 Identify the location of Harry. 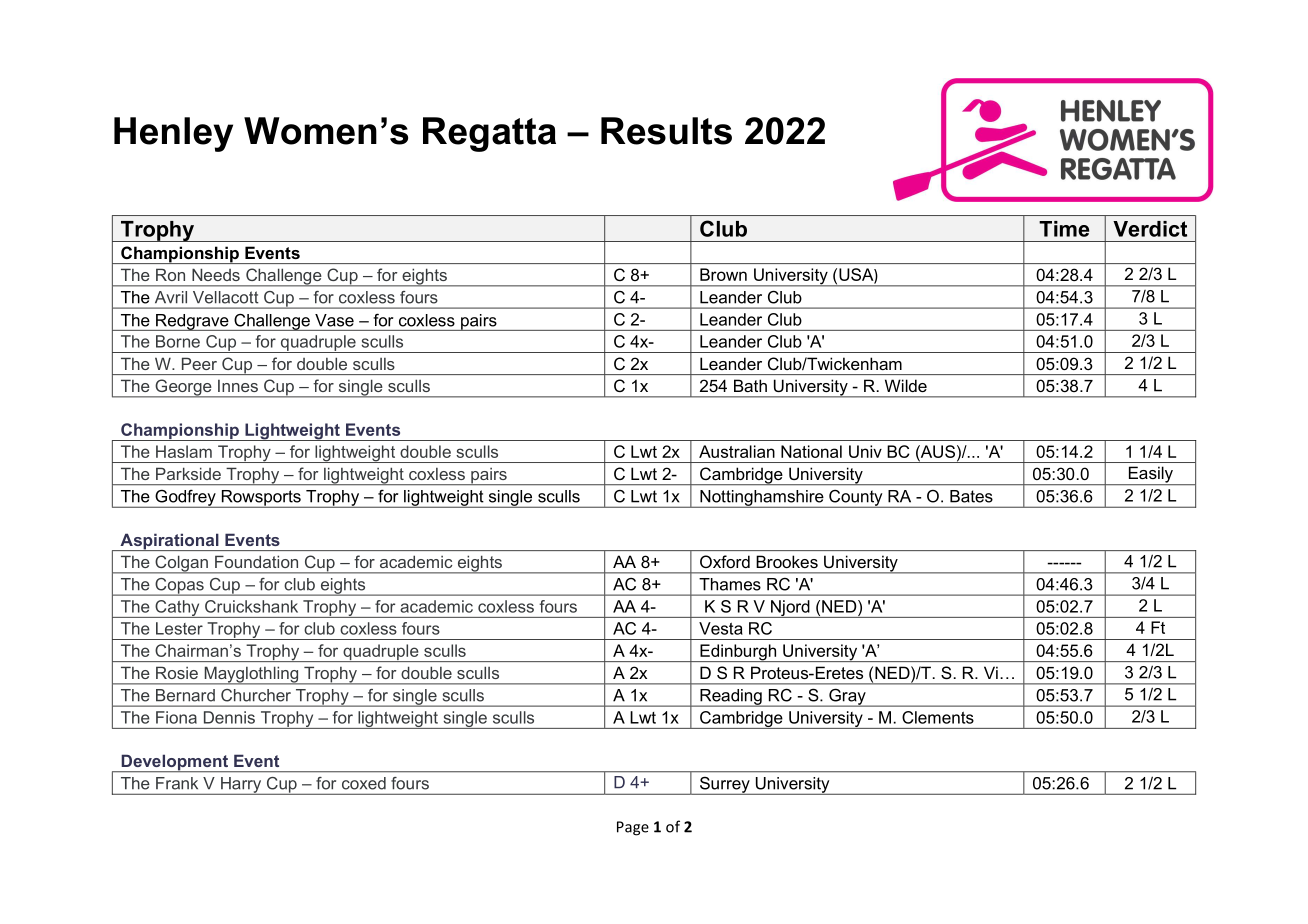
(241, 786).
